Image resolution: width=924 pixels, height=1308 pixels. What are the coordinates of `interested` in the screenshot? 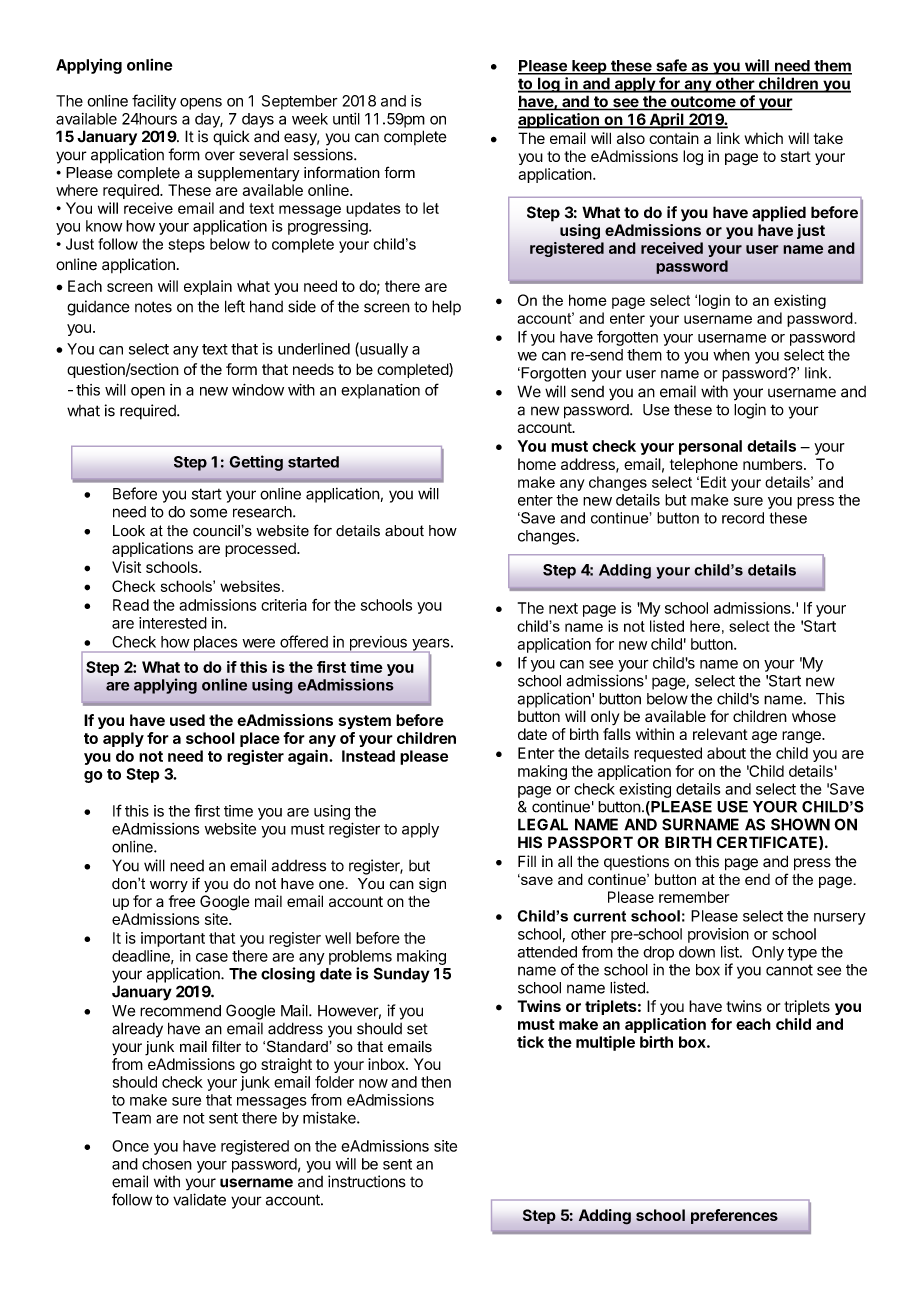 It's located at (173, 623).
